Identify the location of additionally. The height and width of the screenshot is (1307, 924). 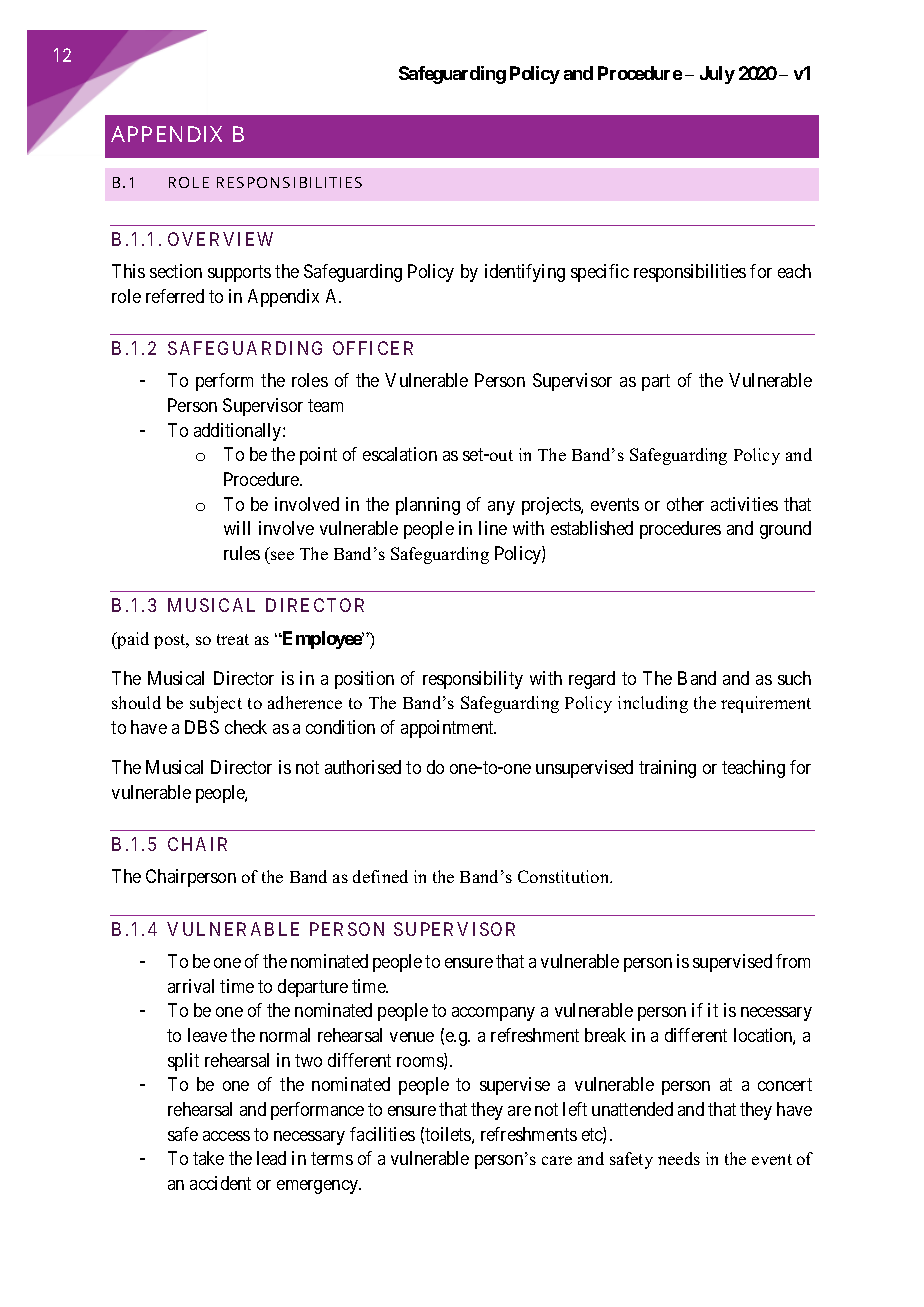
(239, 432).
